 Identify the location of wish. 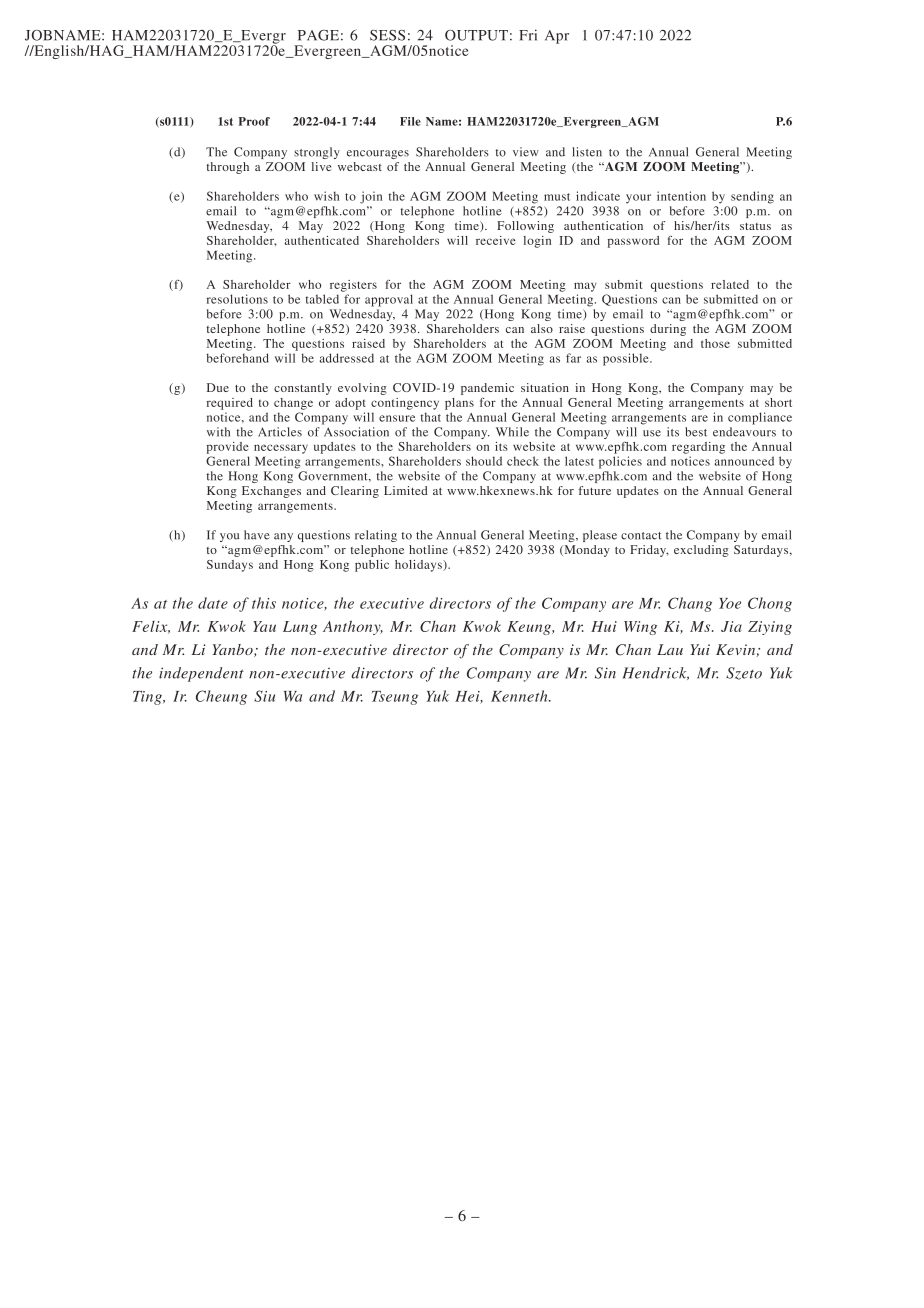
(326, 196).
